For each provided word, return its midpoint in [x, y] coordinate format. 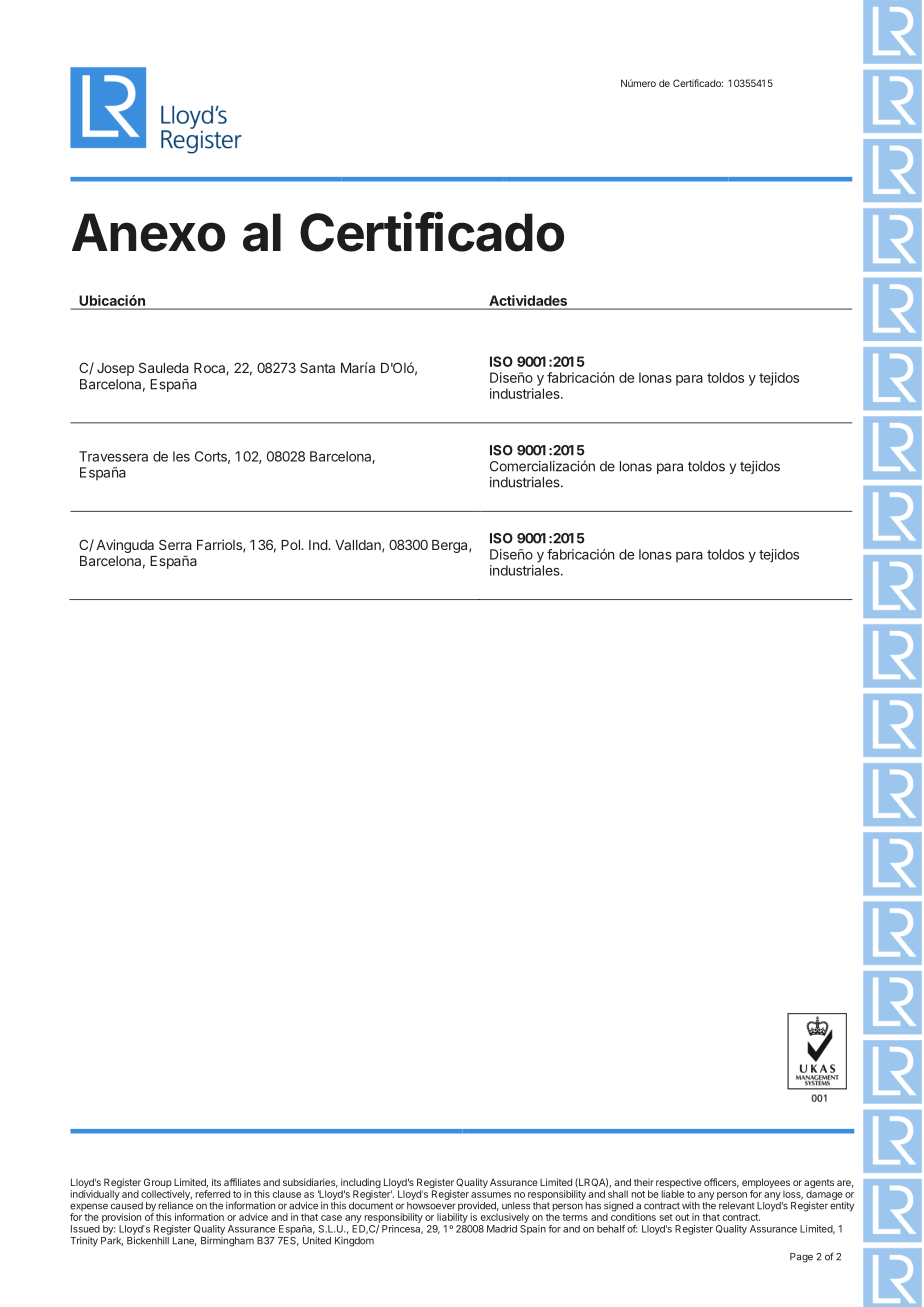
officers [721, 1183]
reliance [175, 1206]
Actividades [528, 300]
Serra [175, 544]
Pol [291, 545]
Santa [317, 367]
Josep [115, 369]
